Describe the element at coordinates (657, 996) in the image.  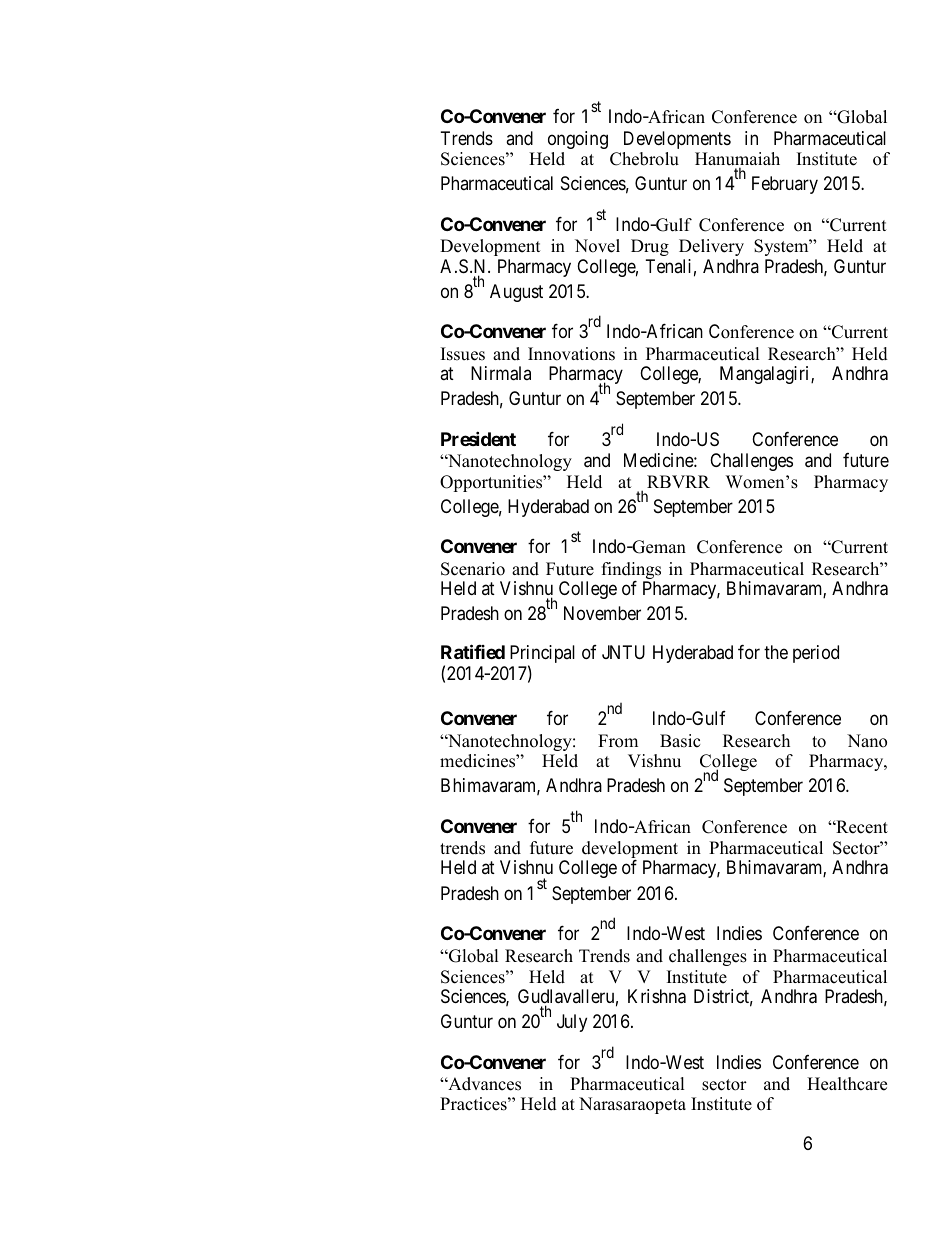
I see `Krishna` at that location.
